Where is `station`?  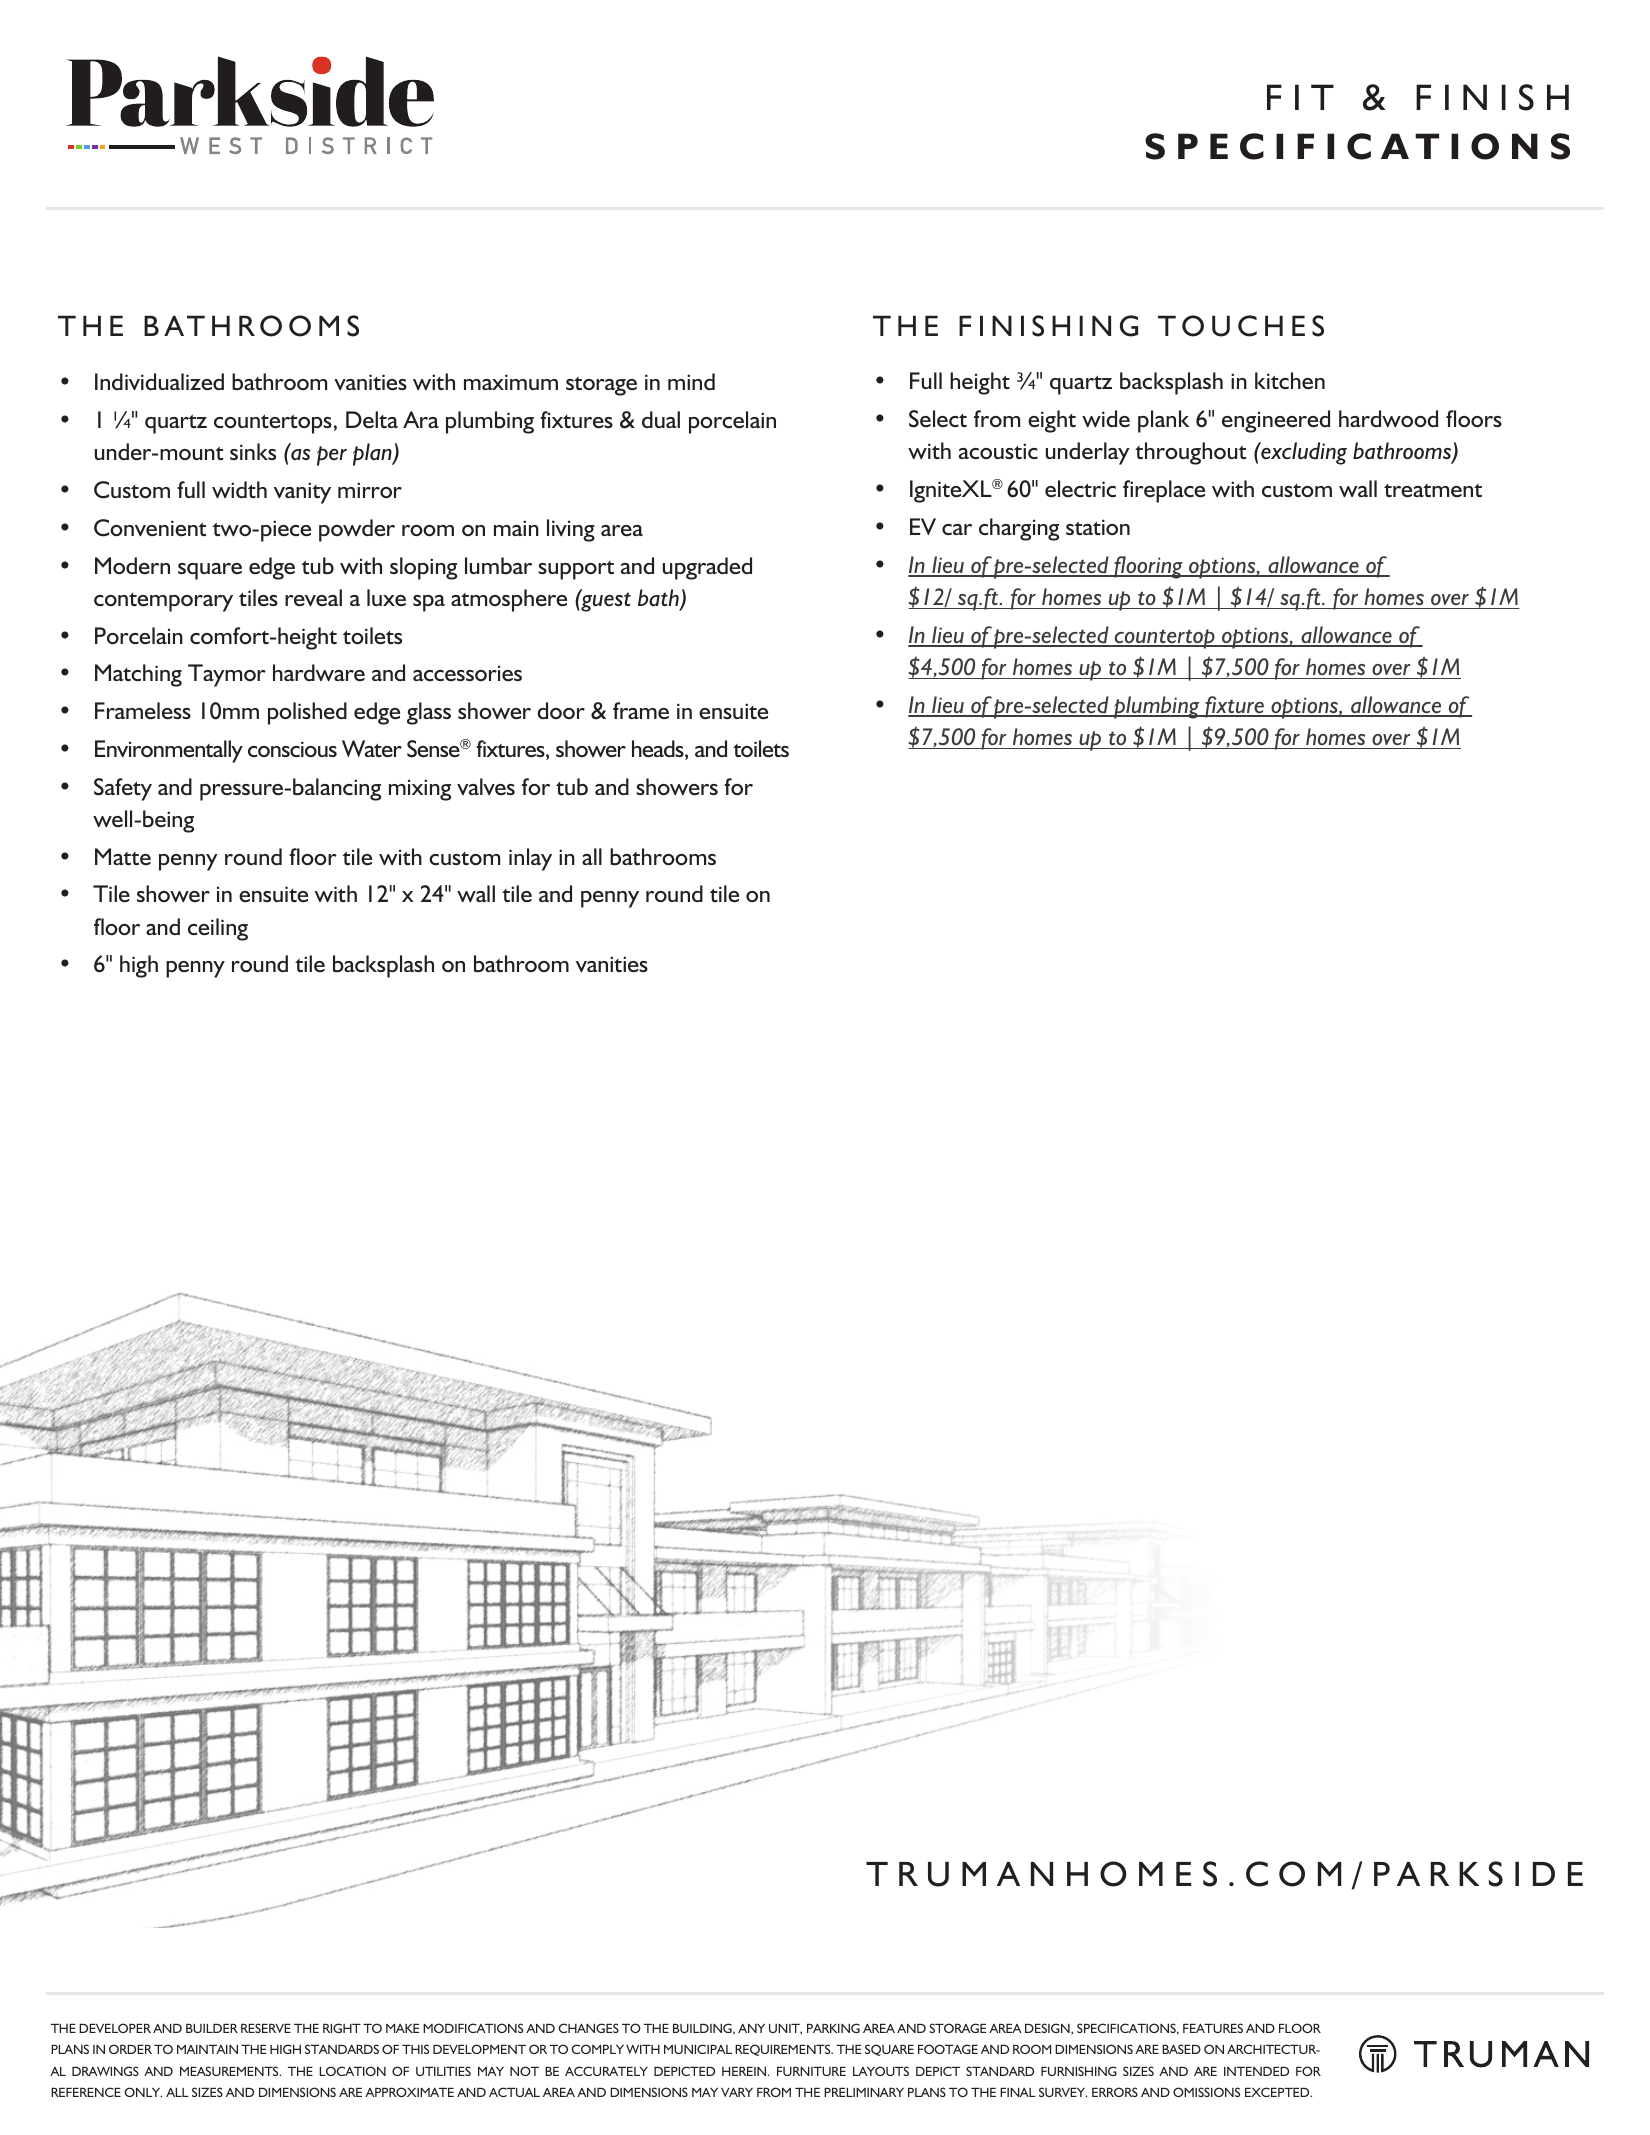 station is located at coordinates (1098, 527).
